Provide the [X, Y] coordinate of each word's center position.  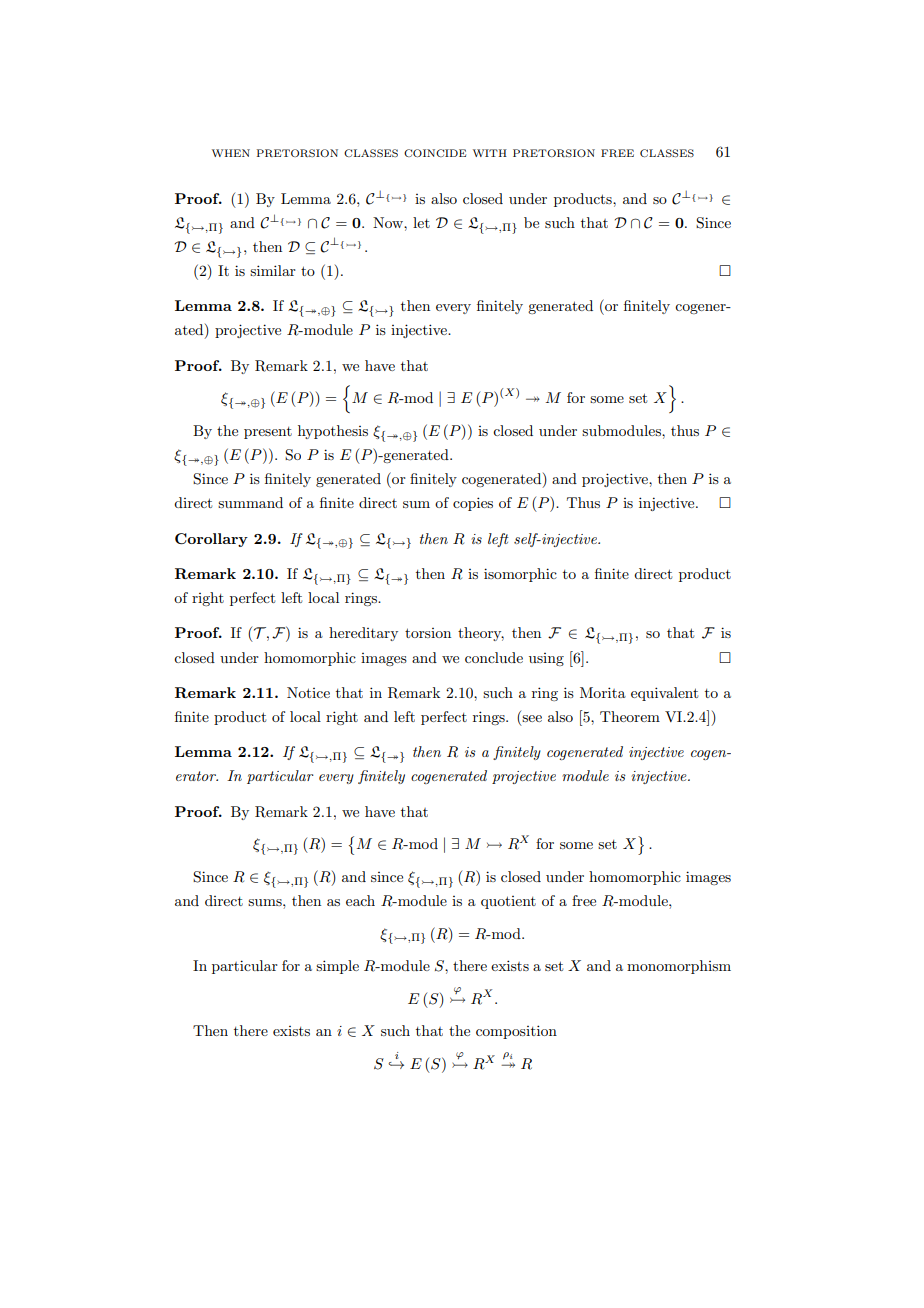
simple [337, 967]
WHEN [231, 153]
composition [516, 1032]
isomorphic [520, 575]
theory [481, 634]
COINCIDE [435, 153]
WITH [490, 153]
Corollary [211, 540]
